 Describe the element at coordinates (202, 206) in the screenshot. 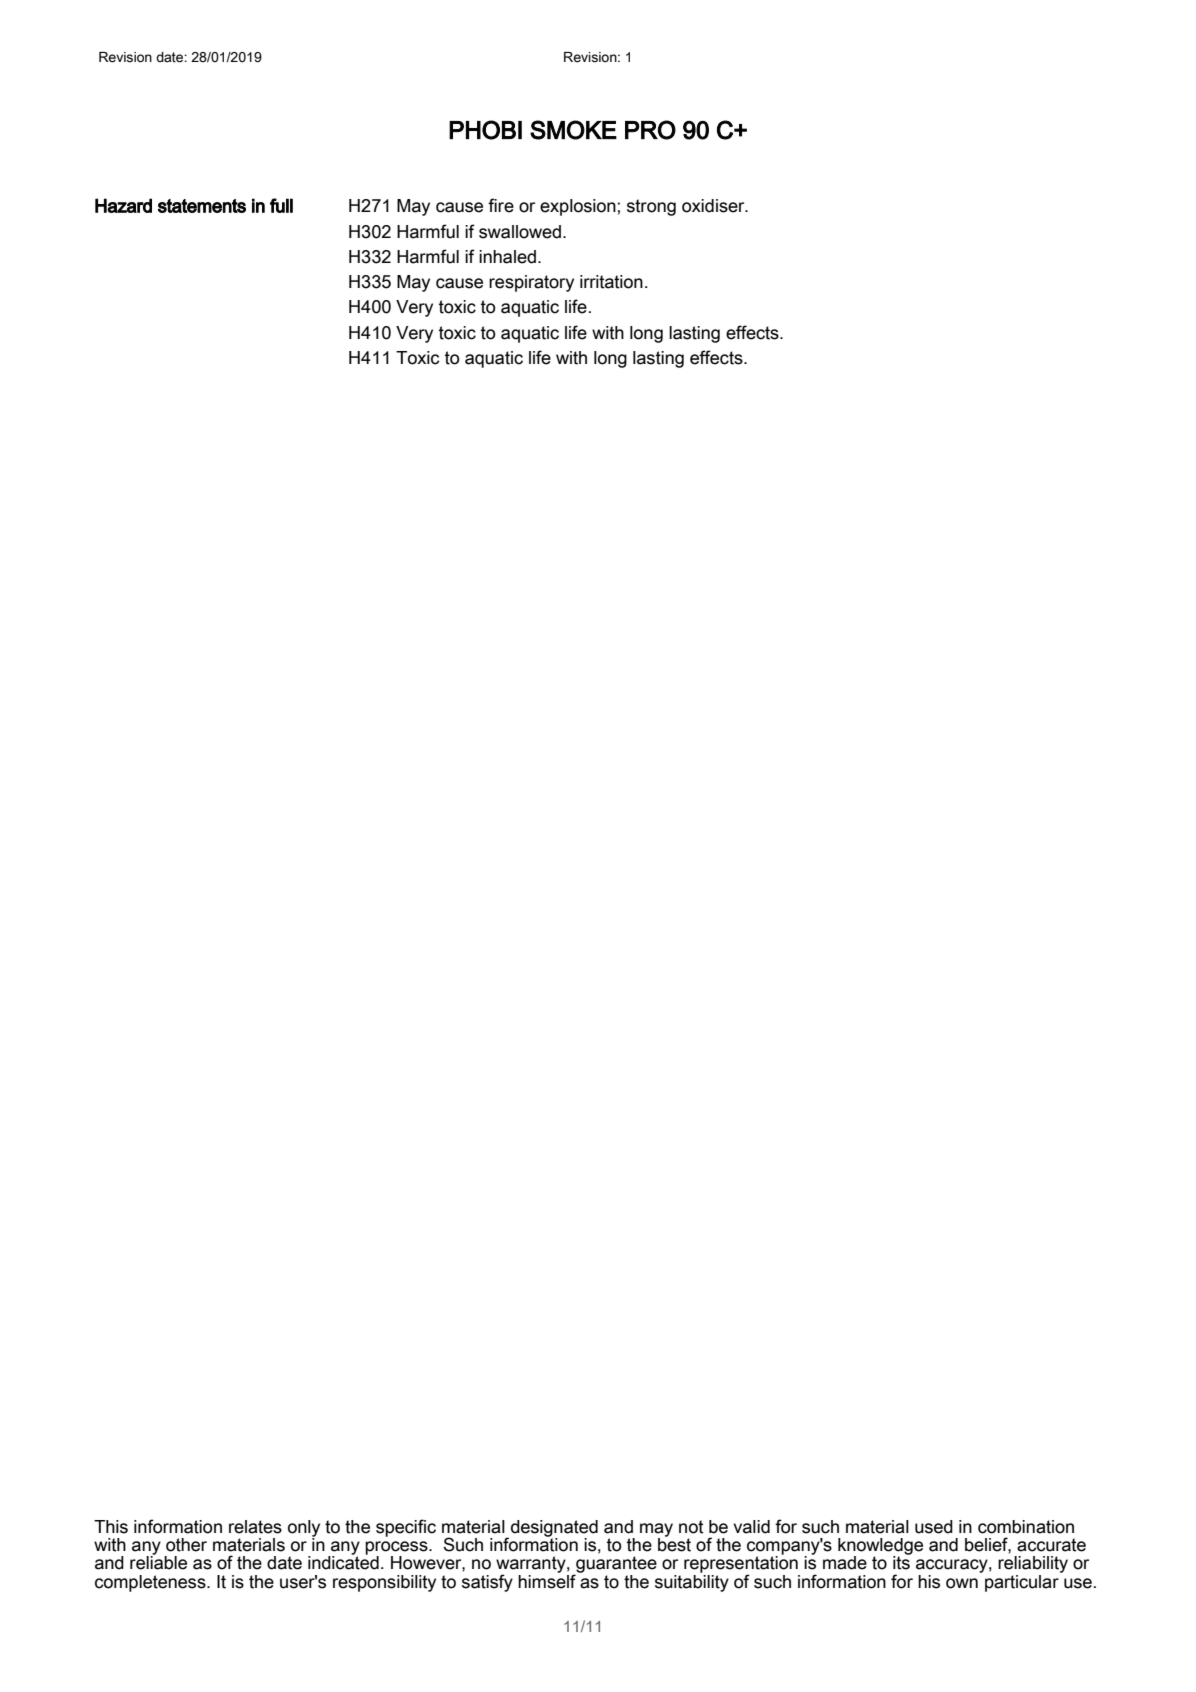

I see `statements` at that location.
